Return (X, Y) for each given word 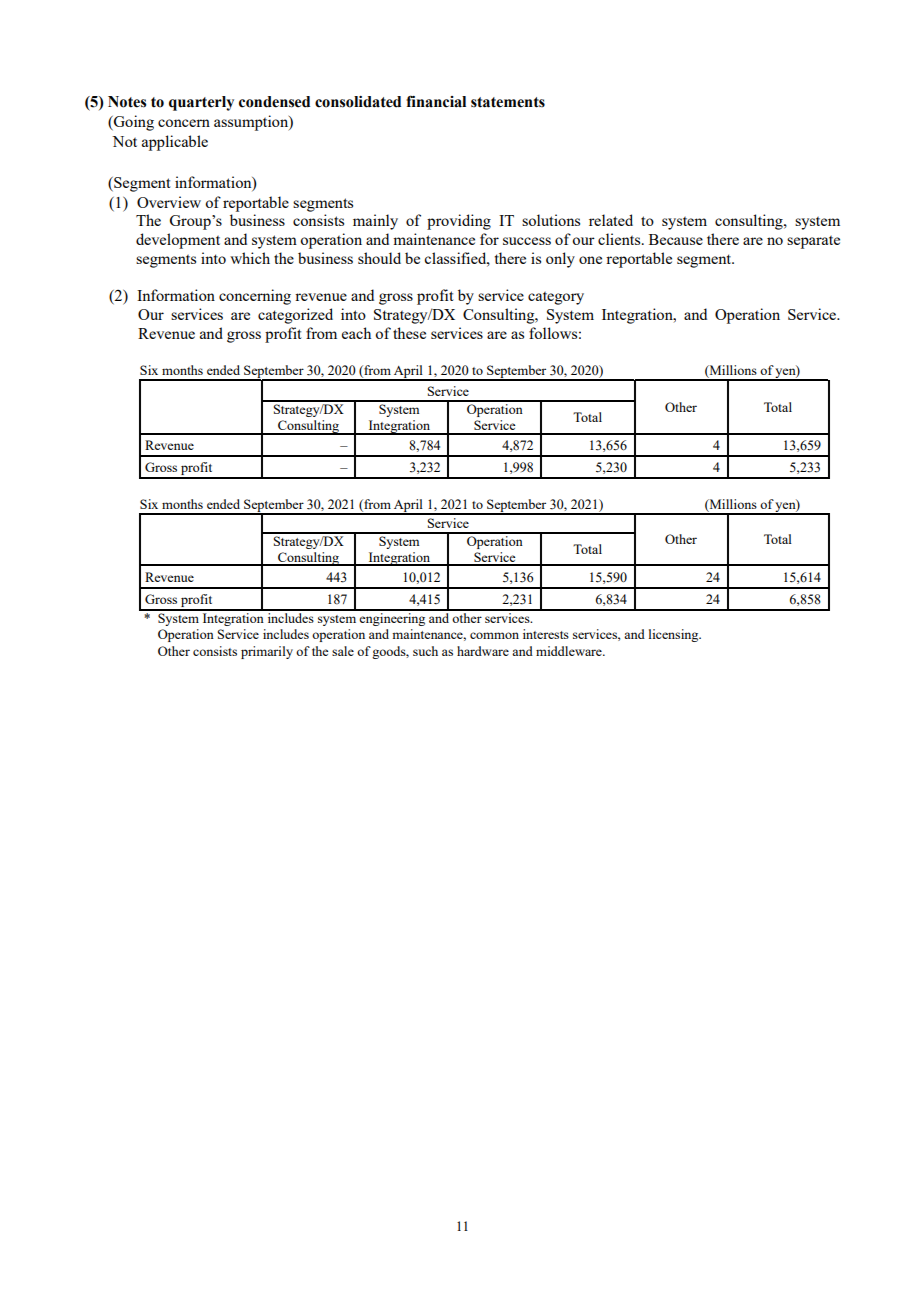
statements (508, 102)
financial (436, 101)
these (409, 333)
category (556, 298)
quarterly (201, 103)
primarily (267, 652)
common (494, 635)
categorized (295, 316)
